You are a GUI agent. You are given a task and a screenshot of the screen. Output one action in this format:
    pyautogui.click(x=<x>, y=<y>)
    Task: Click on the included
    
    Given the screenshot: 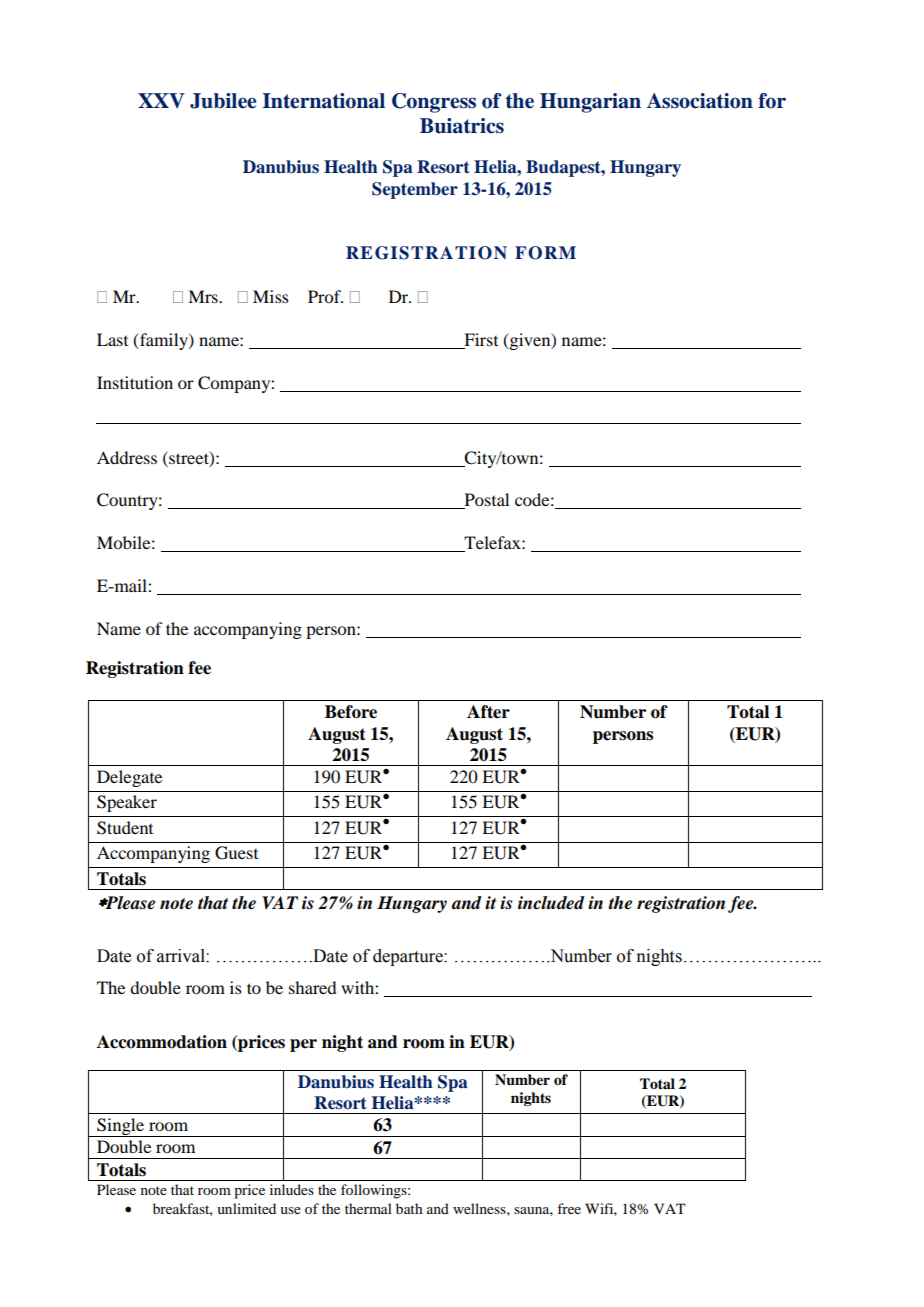 What is the action you would take?
    pyautogui.click(x=551, y=903)
